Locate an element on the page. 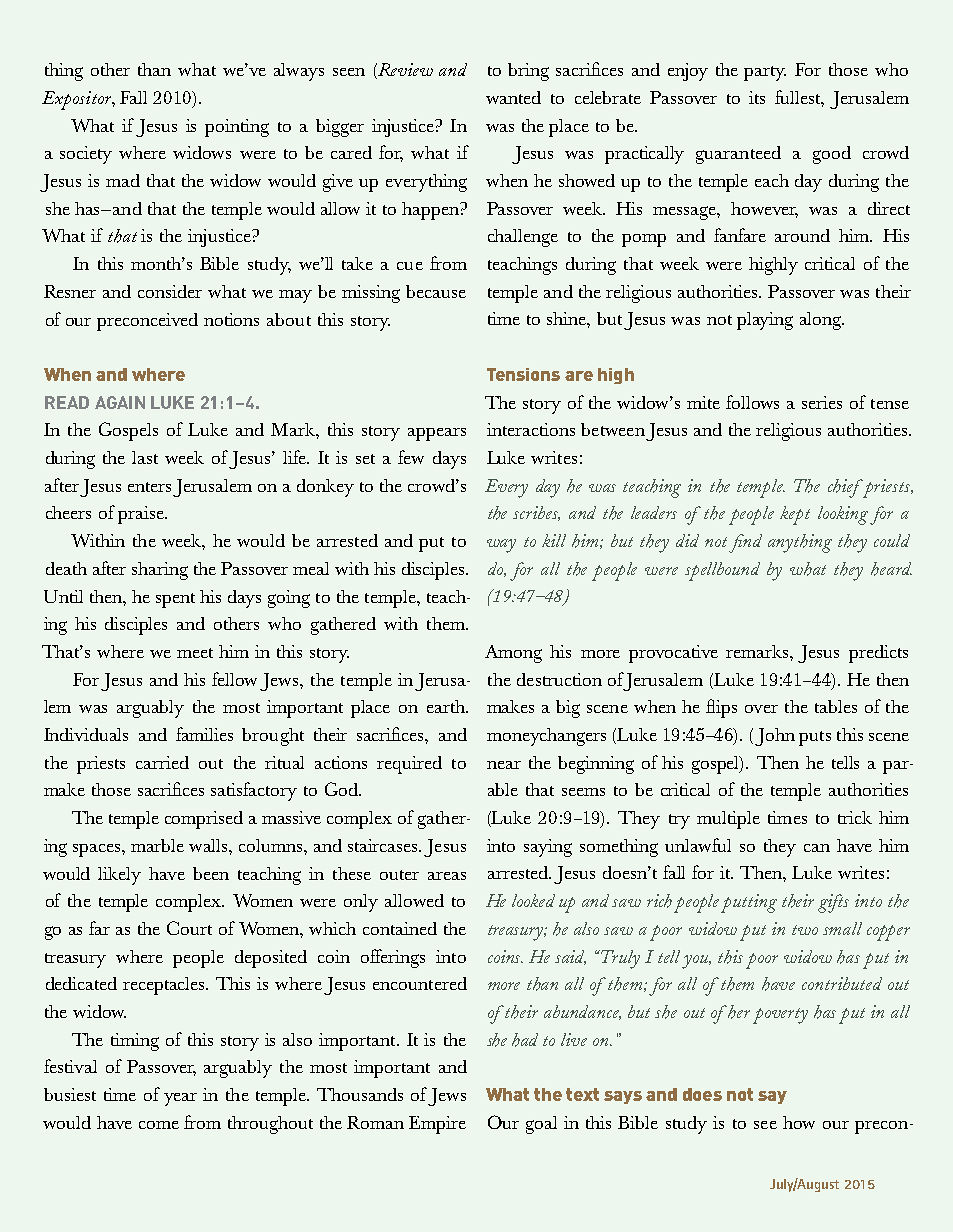 This image has height=1232, width=953. wanted is located at coordinates (513, 97).
